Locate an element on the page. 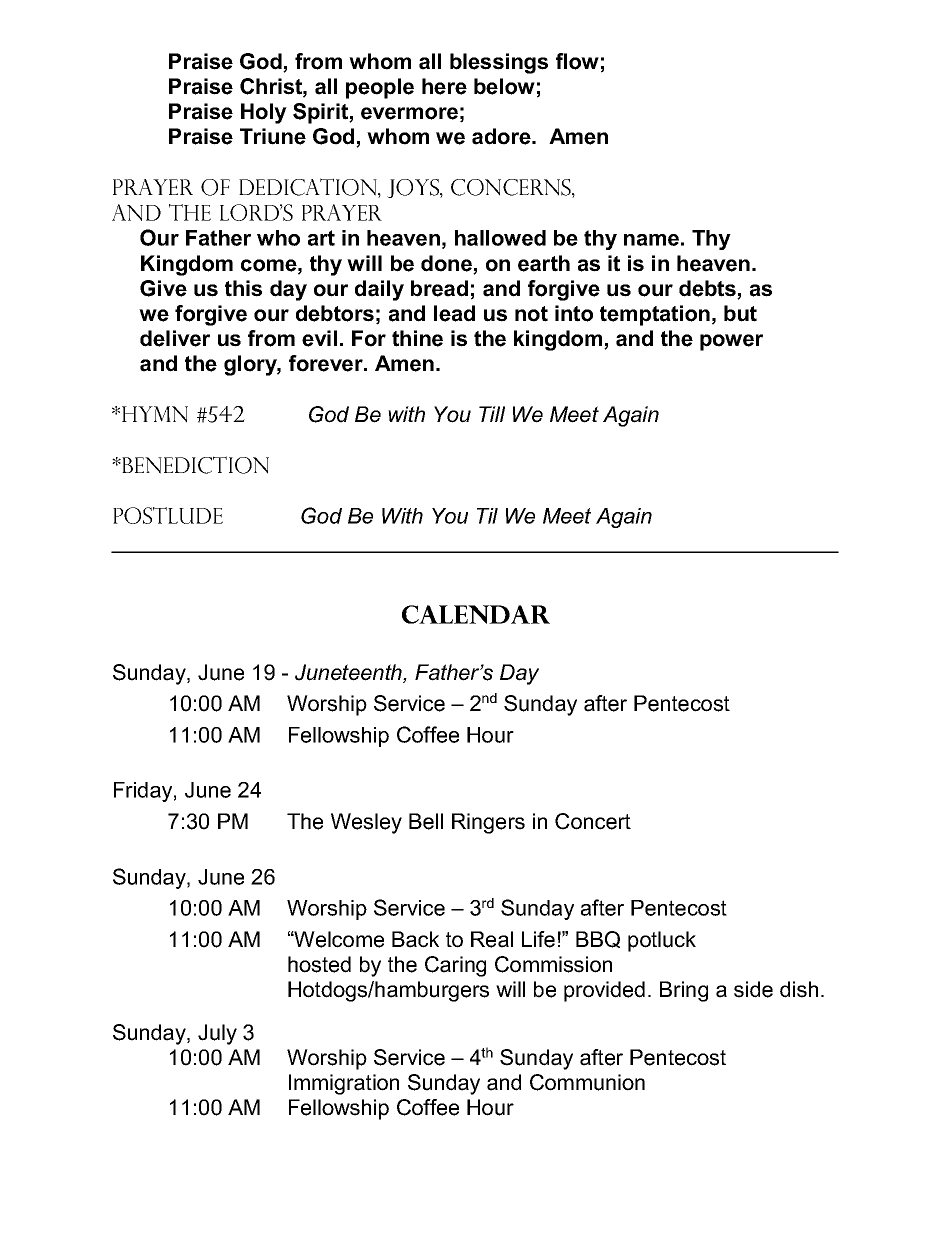  flow is located at coordinates (577, 61).
